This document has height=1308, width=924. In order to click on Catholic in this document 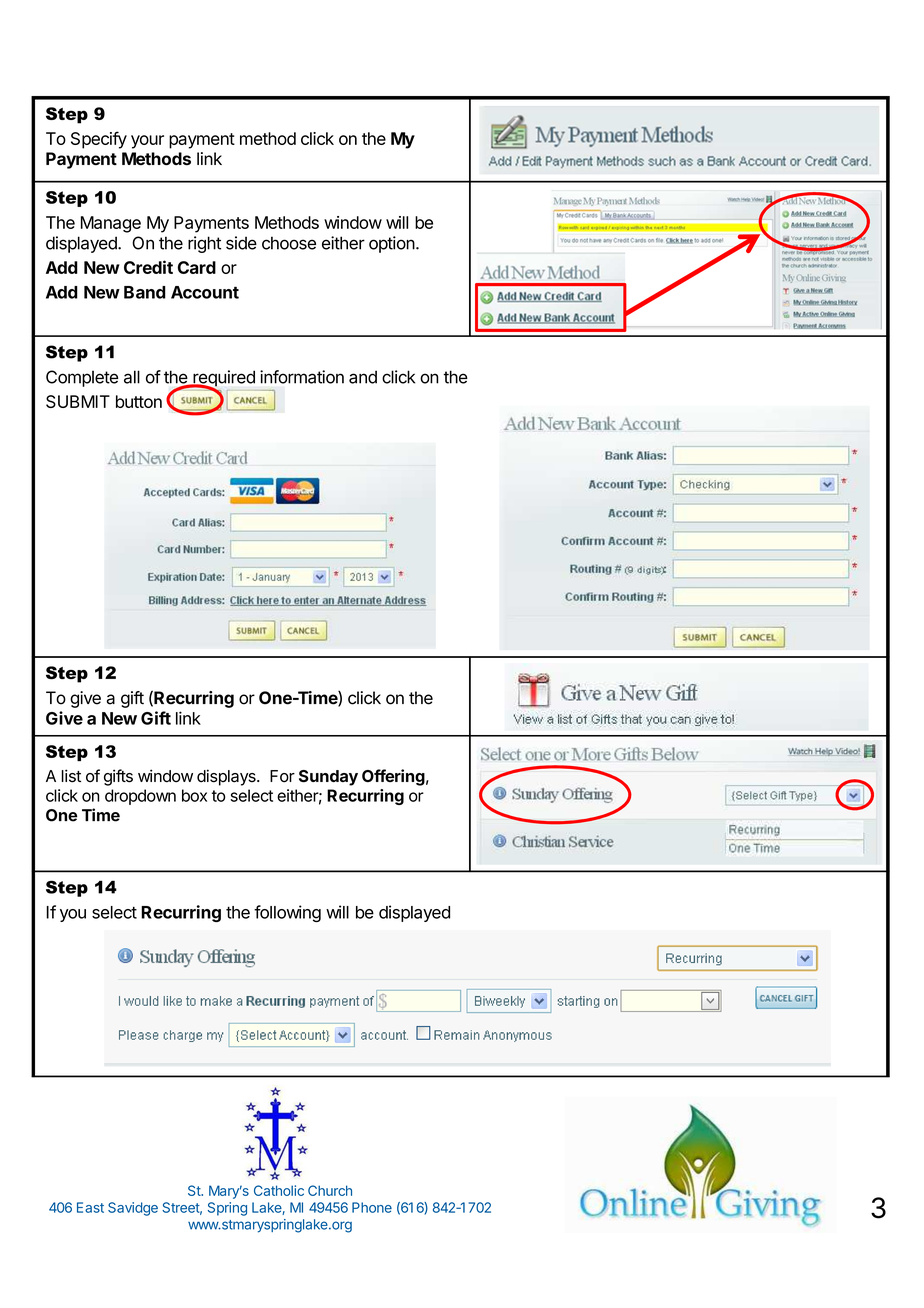, I will do `click(279, 1190)`.
